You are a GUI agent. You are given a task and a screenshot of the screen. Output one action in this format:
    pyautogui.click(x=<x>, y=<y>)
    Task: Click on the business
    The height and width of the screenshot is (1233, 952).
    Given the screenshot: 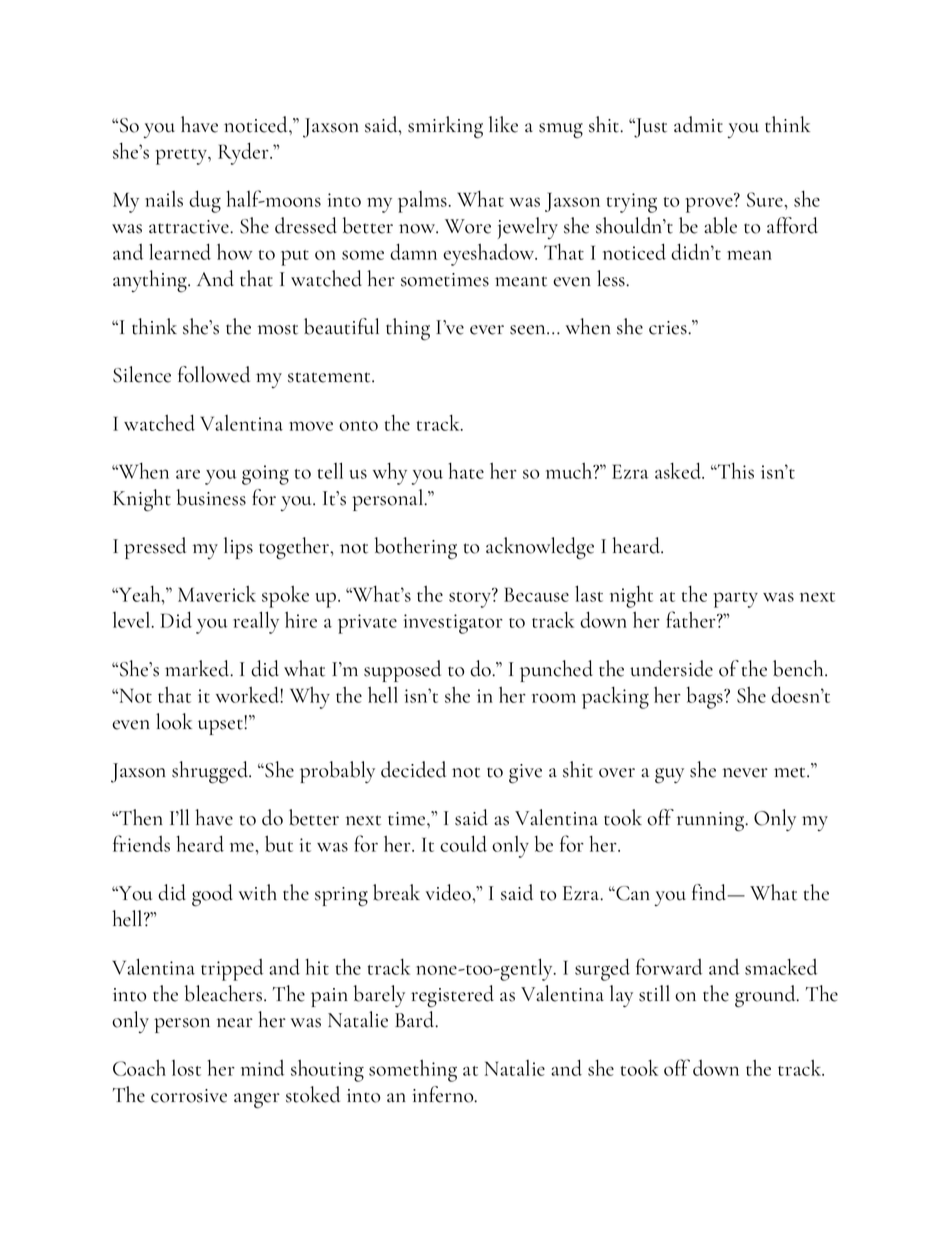 What is the action you would take?
    pyautogui.click(x=211, y=497)
